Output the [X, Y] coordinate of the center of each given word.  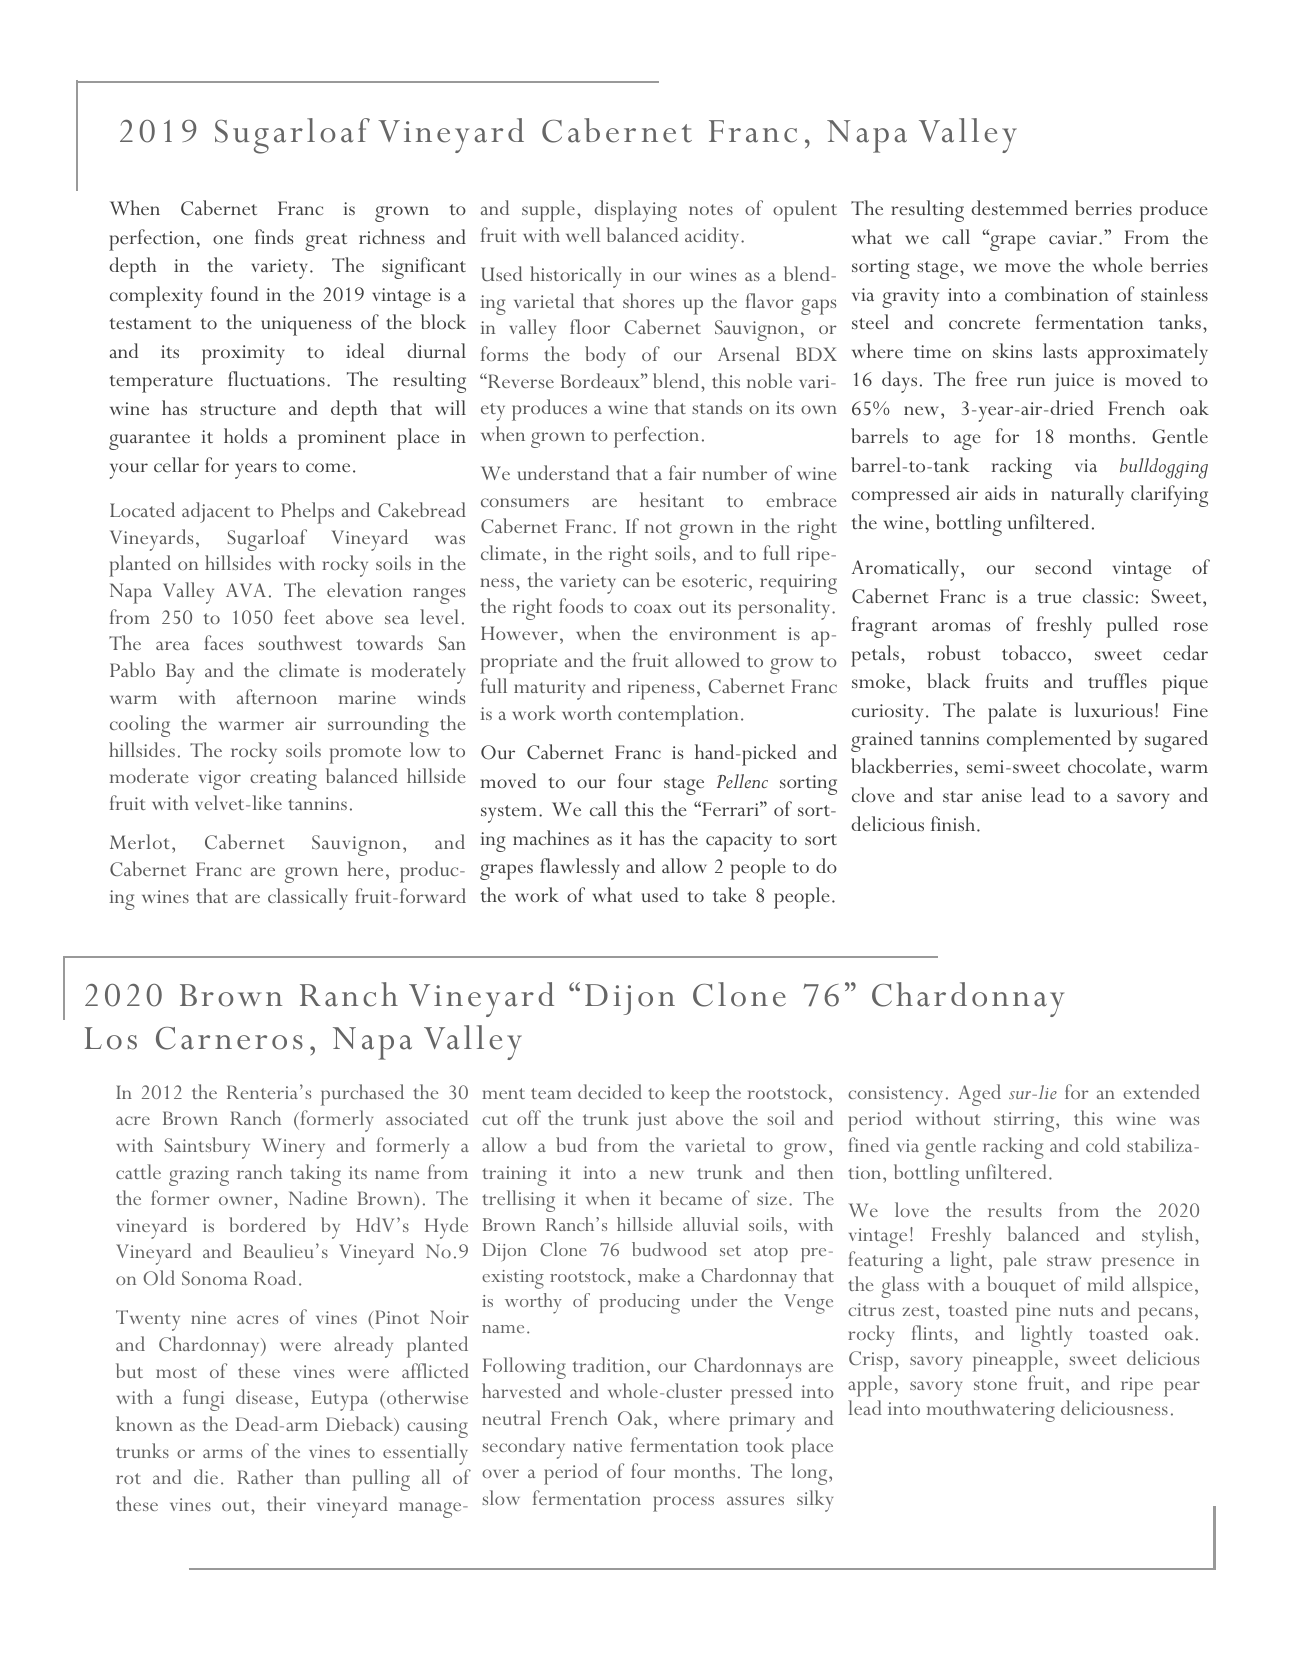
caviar [1074, 237]
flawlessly [580, 869]
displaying [636, 211]
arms [222, 1453]
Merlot [139, 841]
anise [1002, 795]
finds [274, 236]
